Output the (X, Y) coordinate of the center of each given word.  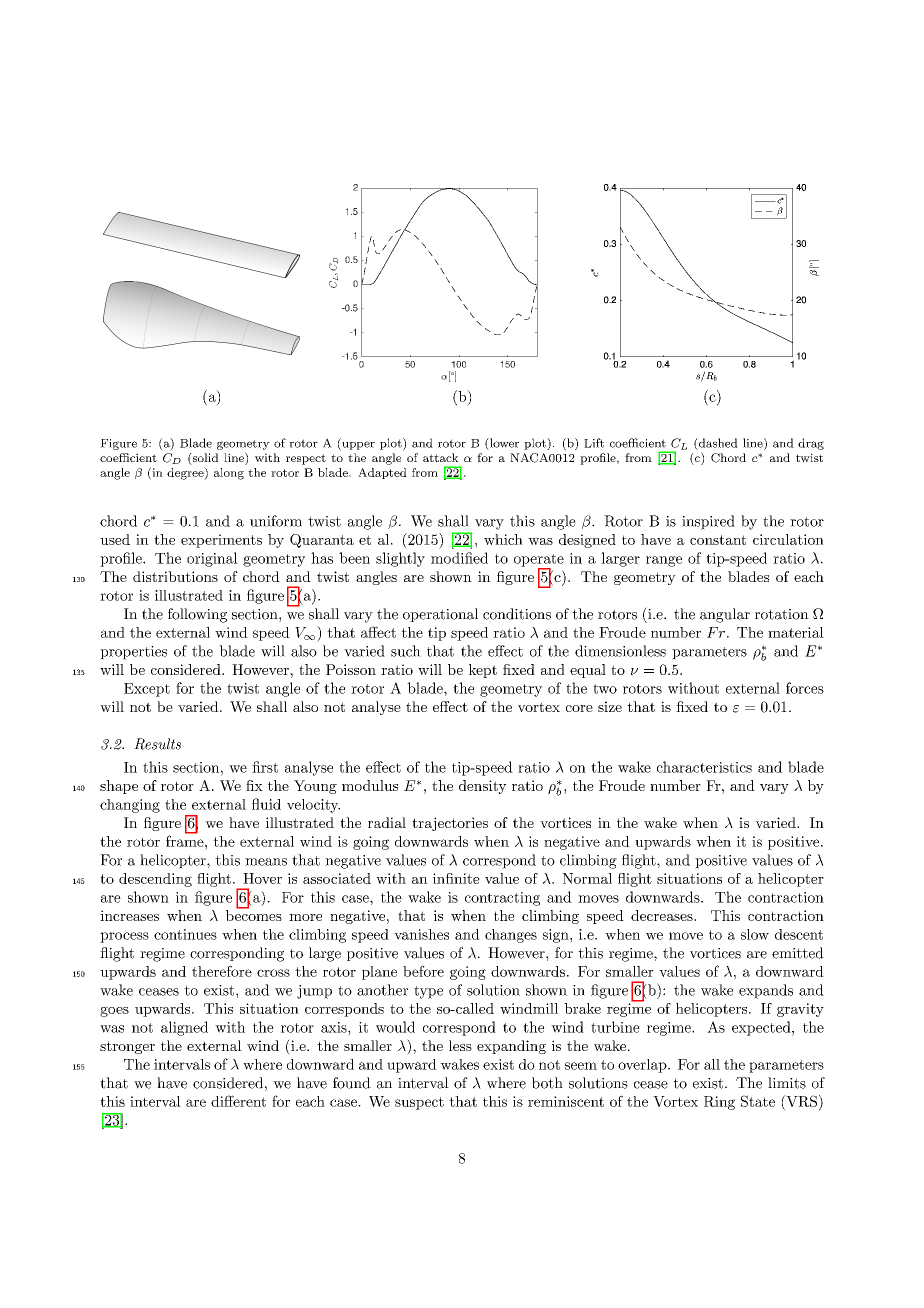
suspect (419, 1103)
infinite (456, 878)
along (229, 474)
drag (811, 444)
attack (440, 457)
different (238, 1101)
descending (155, 880)
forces (805, 688)
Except (147, 690)
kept (483, 671)
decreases (663, 915)
